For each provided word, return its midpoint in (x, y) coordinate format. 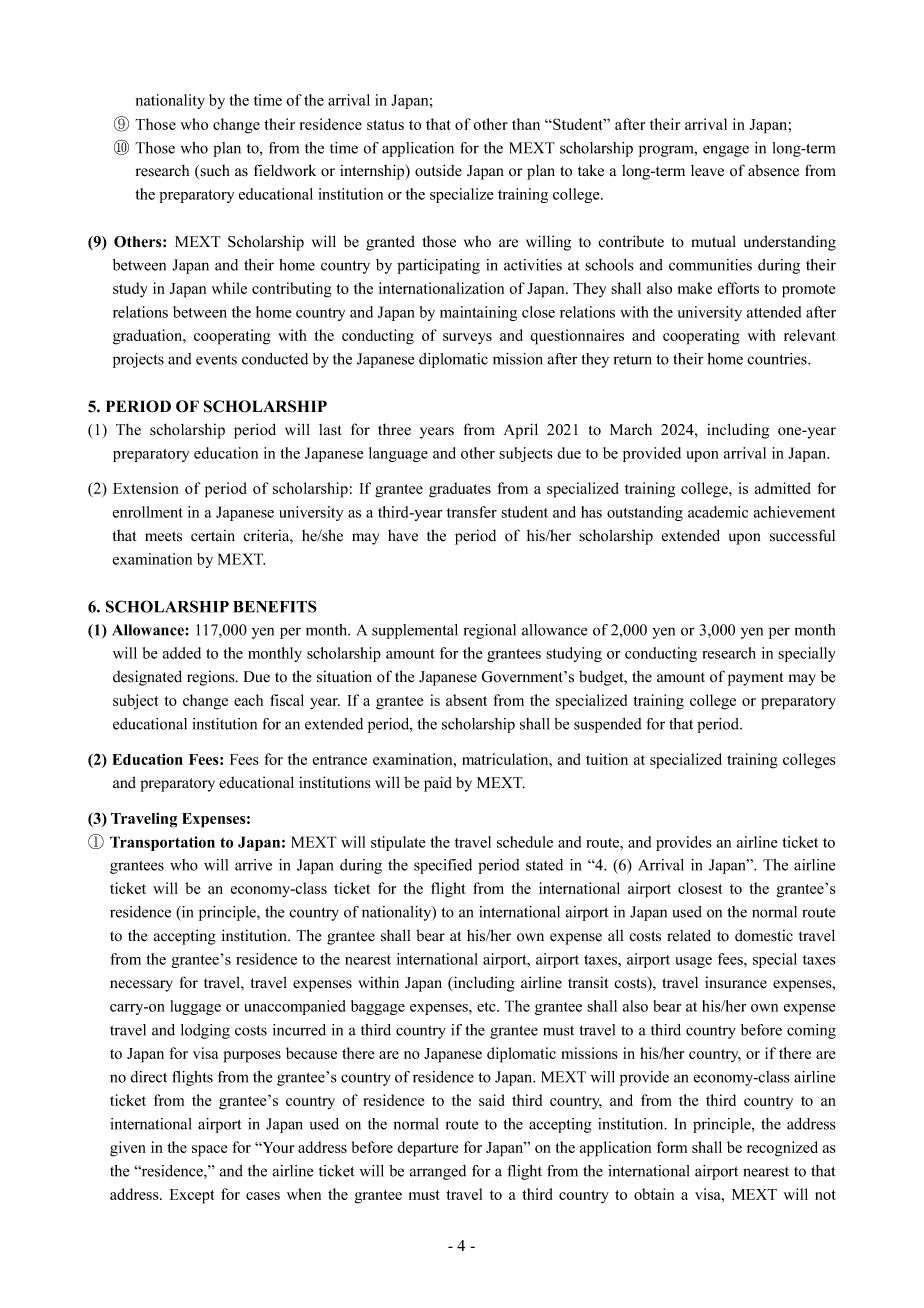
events (216, 360)
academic (718, 512)
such (214, 171)
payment (755, 679)
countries (778, 359)
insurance (736, 982)
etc (487, 1007)
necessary (141, 986)
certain (213, 535)
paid (438, 784)
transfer (472, 512)
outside (438, 170)
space (210, 1151)
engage (726, 151)
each (248, 700)
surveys (467, 339)
